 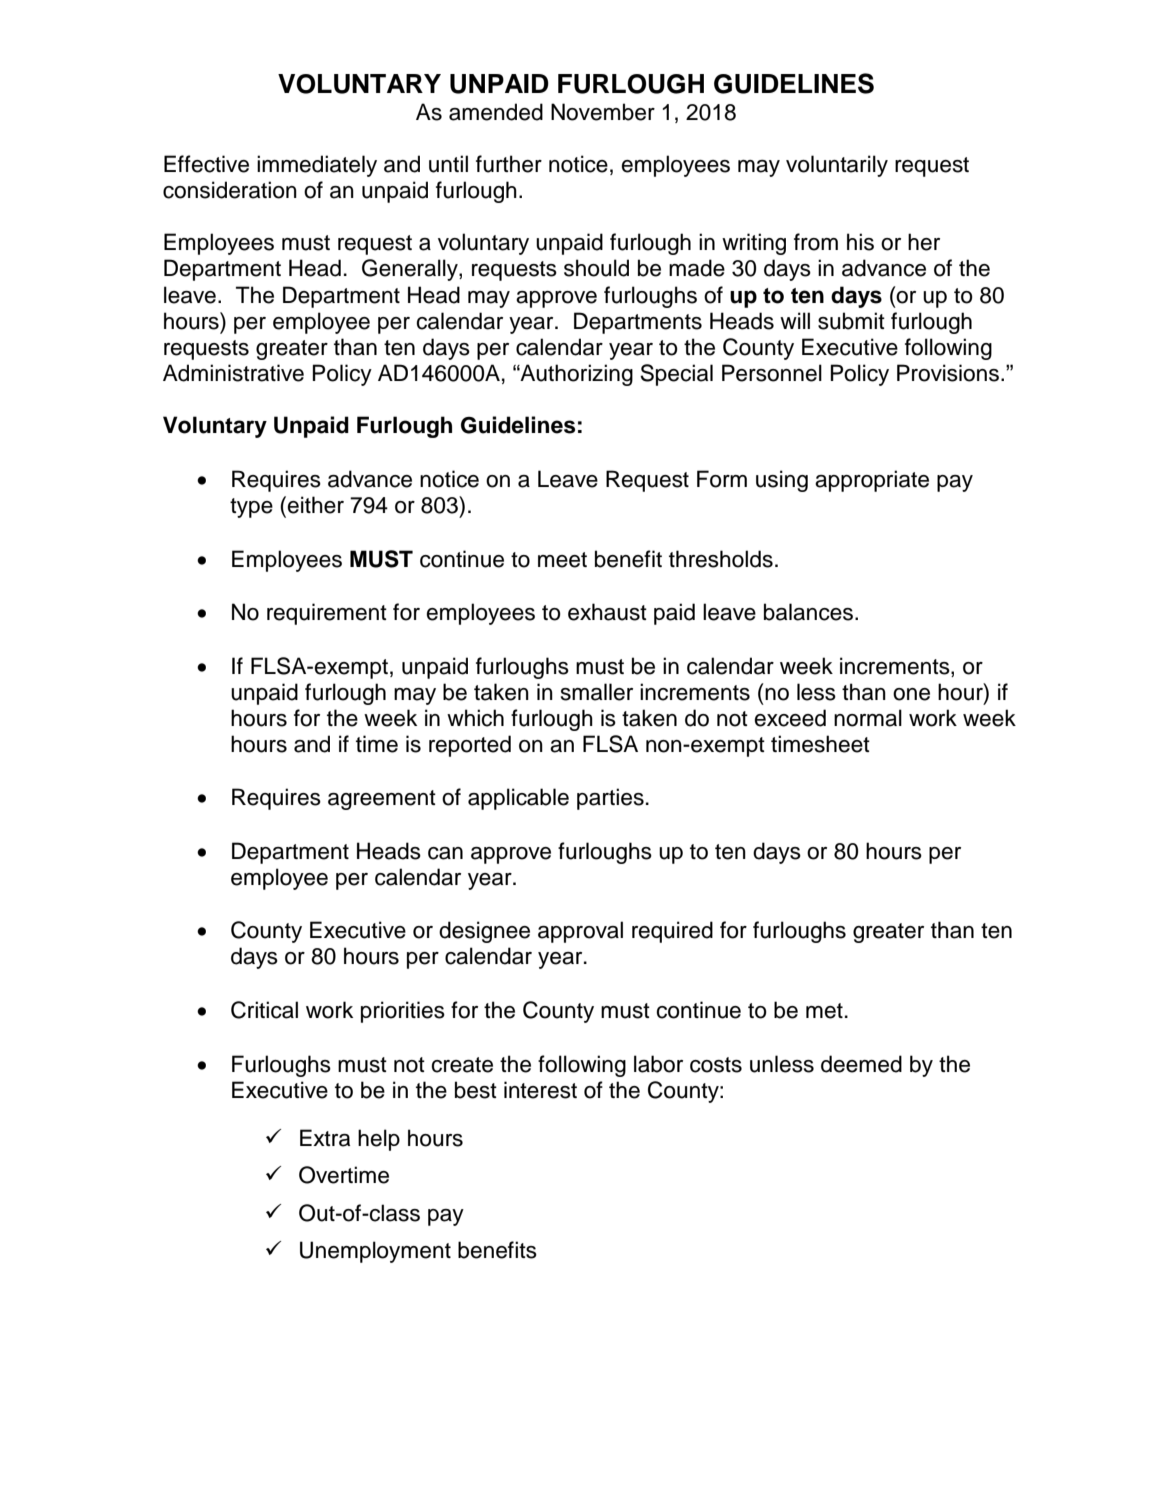 What do you see at coordinates (868, 718) in the screenshot?
I see `normal` at bounding box center [868, 718].
